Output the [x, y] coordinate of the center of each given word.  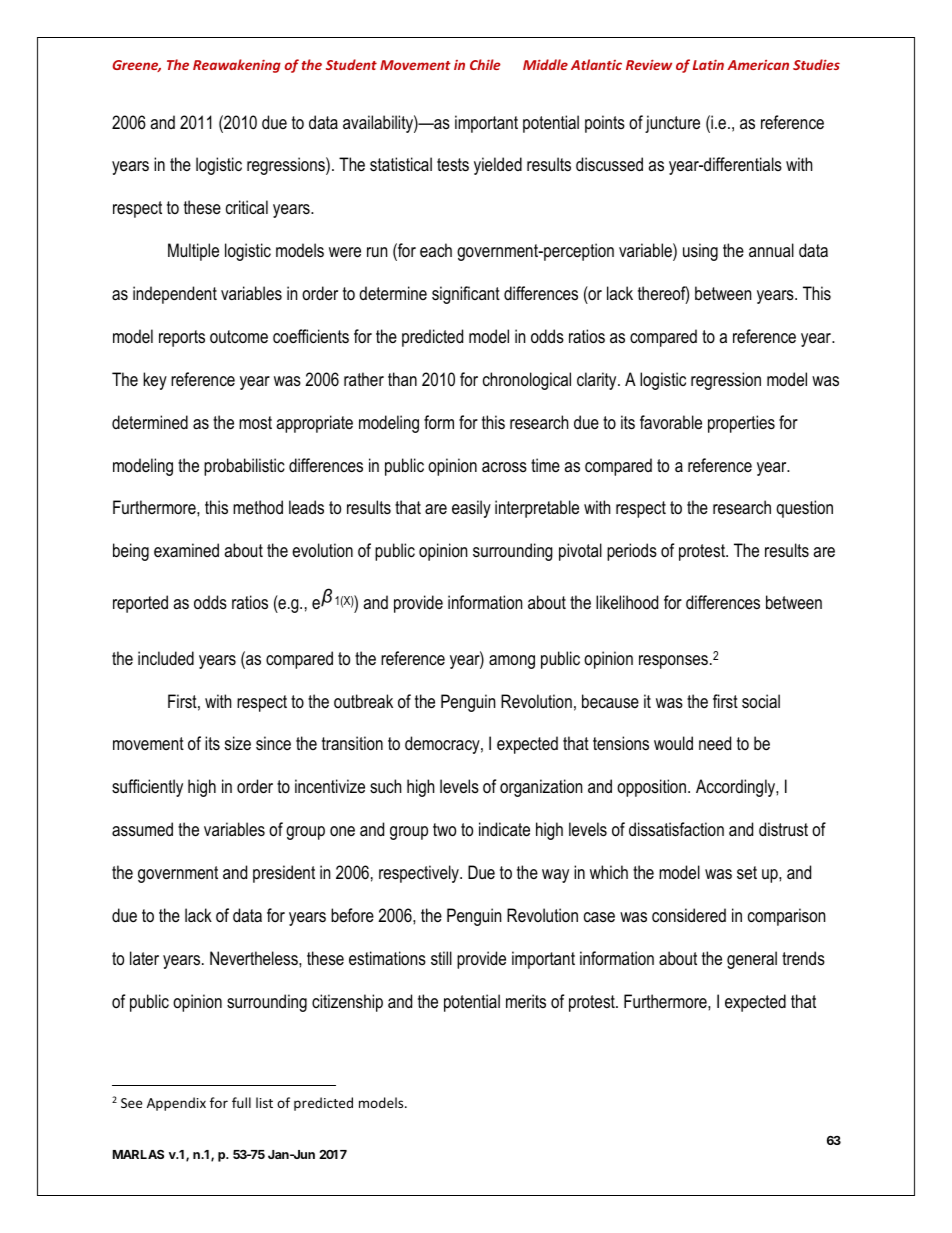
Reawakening [237, 66]
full [241, 1102]
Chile [485, 64]
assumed [142, 829]
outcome [239, 336]
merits [526, 1001]
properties [741, 424]
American [758, 65]
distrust [783, 829]
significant [466, 295]
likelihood [627, 602]
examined [186, 550]
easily [471, 509]
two [444, 830]
